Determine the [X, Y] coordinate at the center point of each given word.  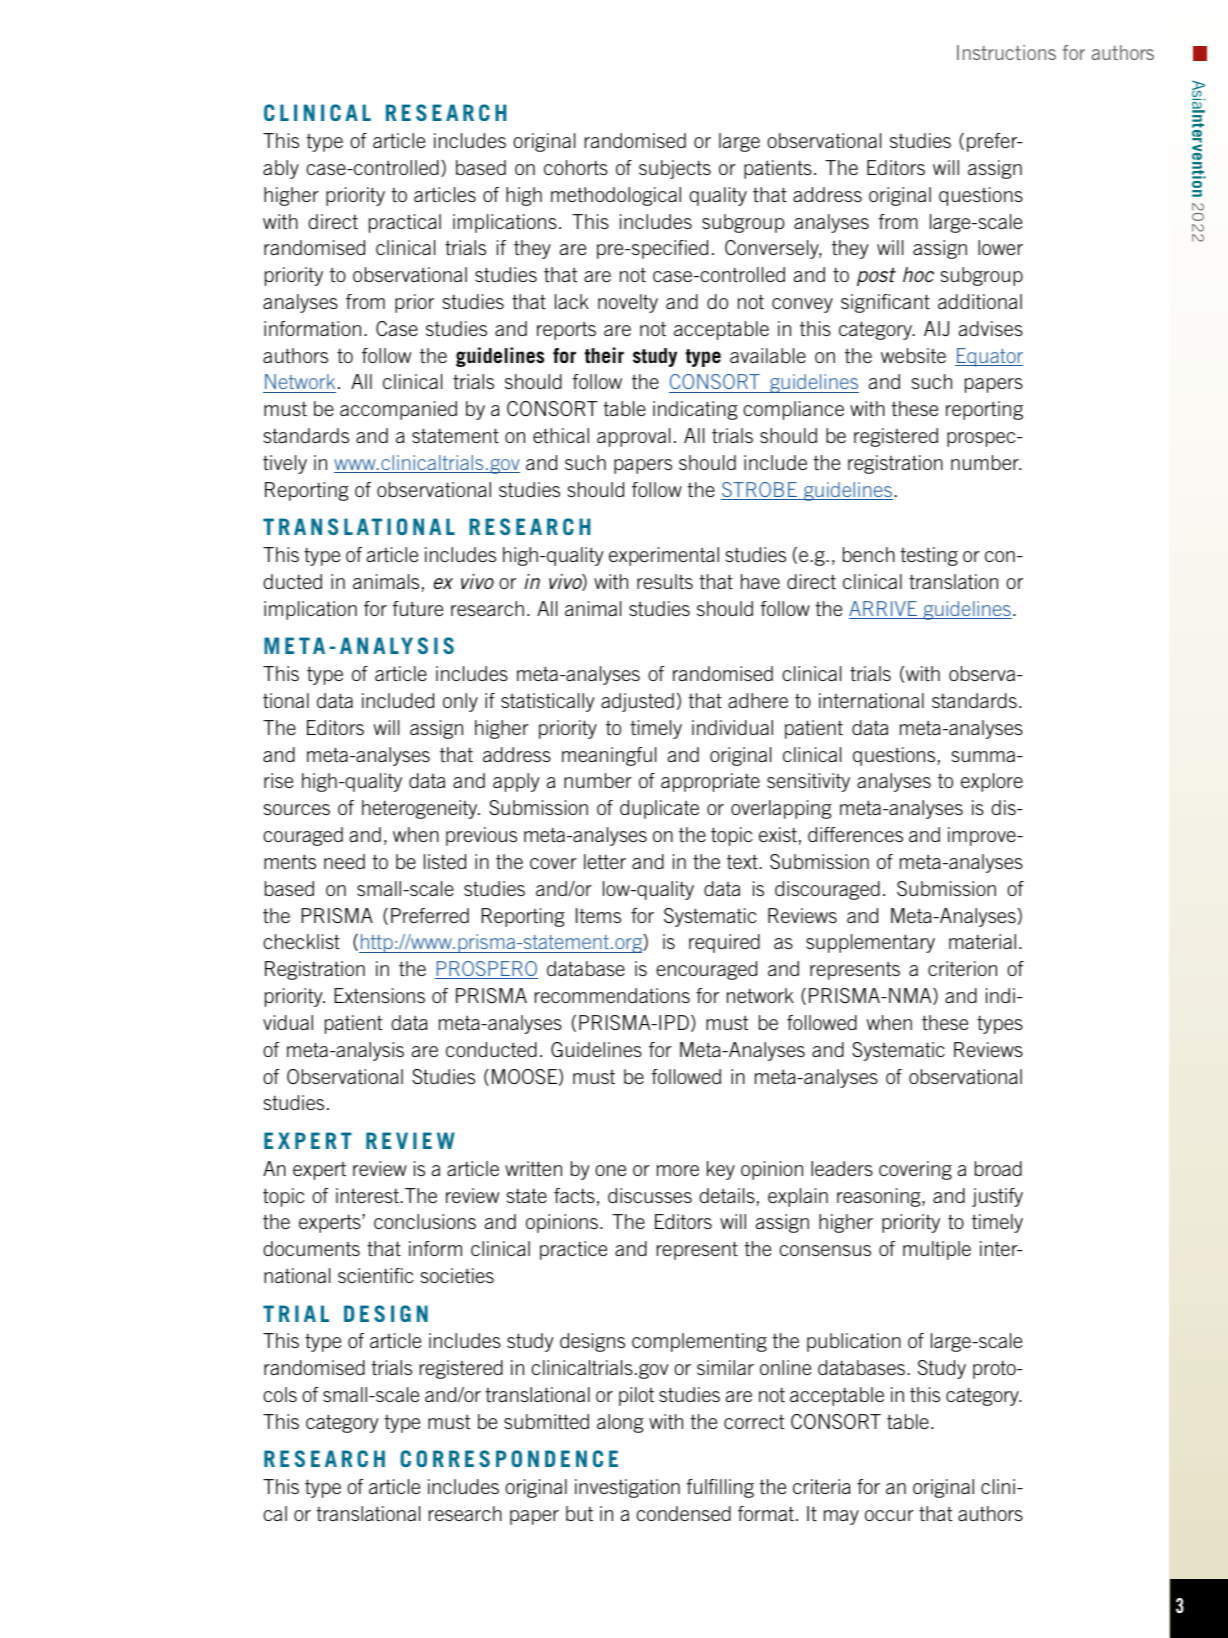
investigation [627, 1488]
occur [889, 1515]
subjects [675, 169]
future [417, 608]
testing [929, 556]
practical [405, 223]
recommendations [612, 995]
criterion [962, 968]
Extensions [380, 995]
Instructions [1006, 52]
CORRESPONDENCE [509, 1458]
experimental [664, 556]
